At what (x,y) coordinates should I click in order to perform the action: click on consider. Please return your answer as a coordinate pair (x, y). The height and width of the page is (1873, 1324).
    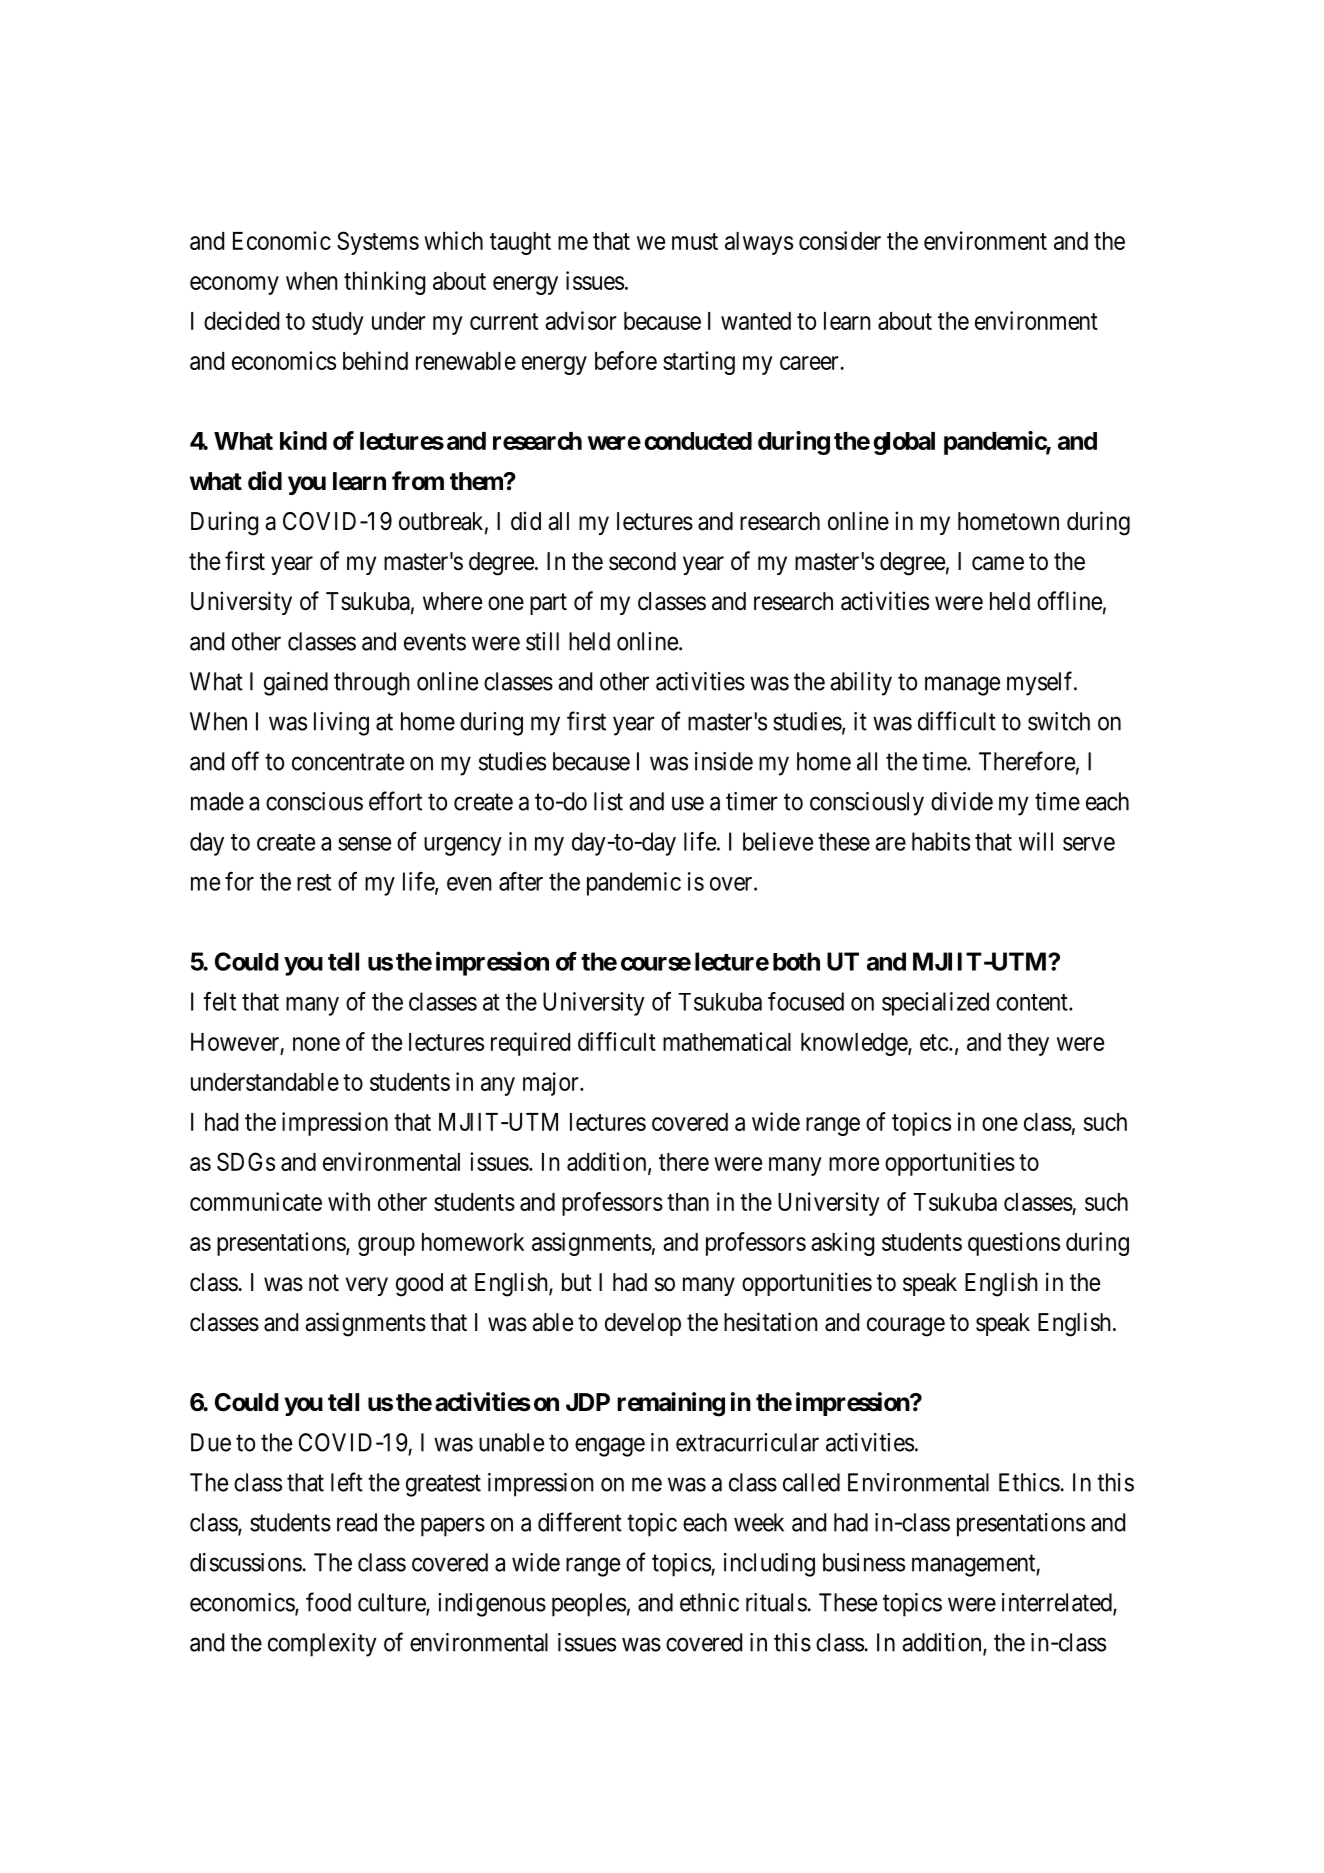
    Looking at the image, I should click on (840, 240).
